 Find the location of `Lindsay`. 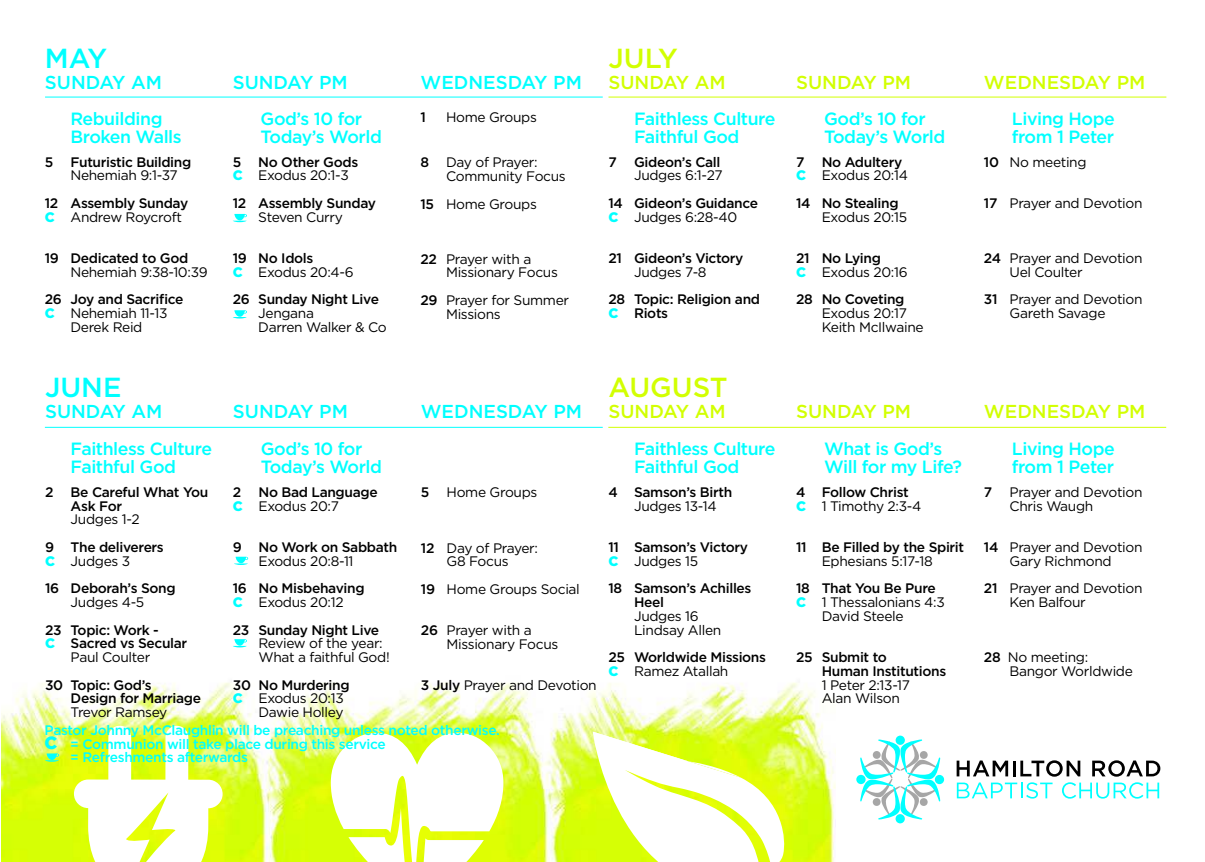

Lindsay is located at coordinates (659, 630).
